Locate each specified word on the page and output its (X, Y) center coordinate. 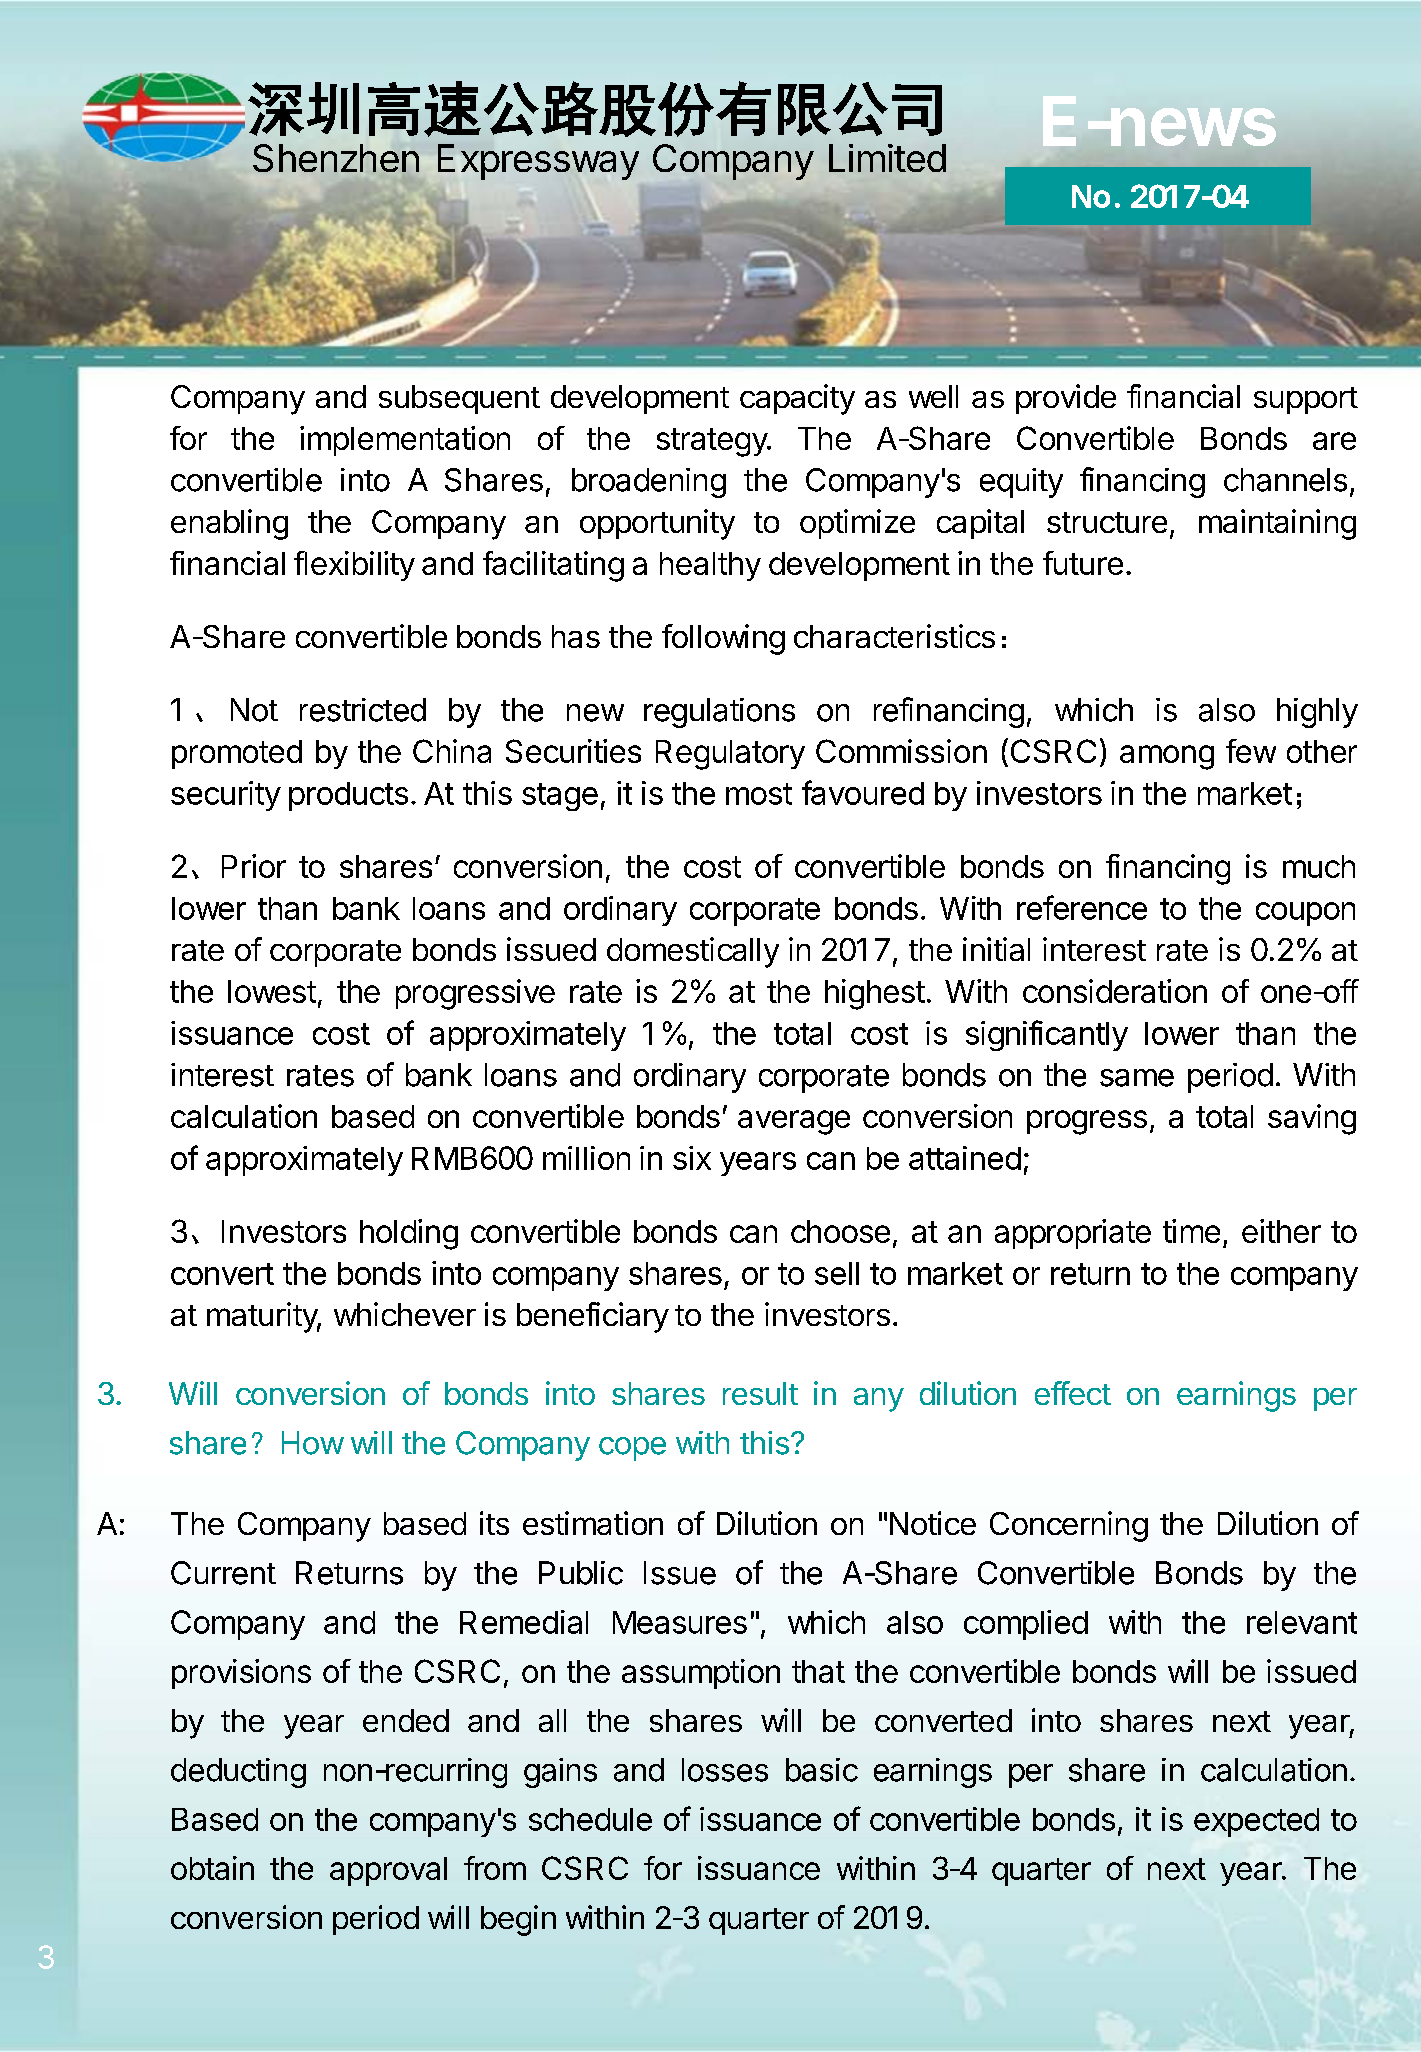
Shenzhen (336, 158)
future (1083, 563)
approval (388, 1871)
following (723, 639)
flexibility (354, 566)
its (494, 1523)
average (794, 1122)
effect (1073, 1393)
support (1306, 400)
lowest (272, 991)
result (760, 1393)
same (1137, 1078)
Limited (887, 158)
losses (725, 1770)
